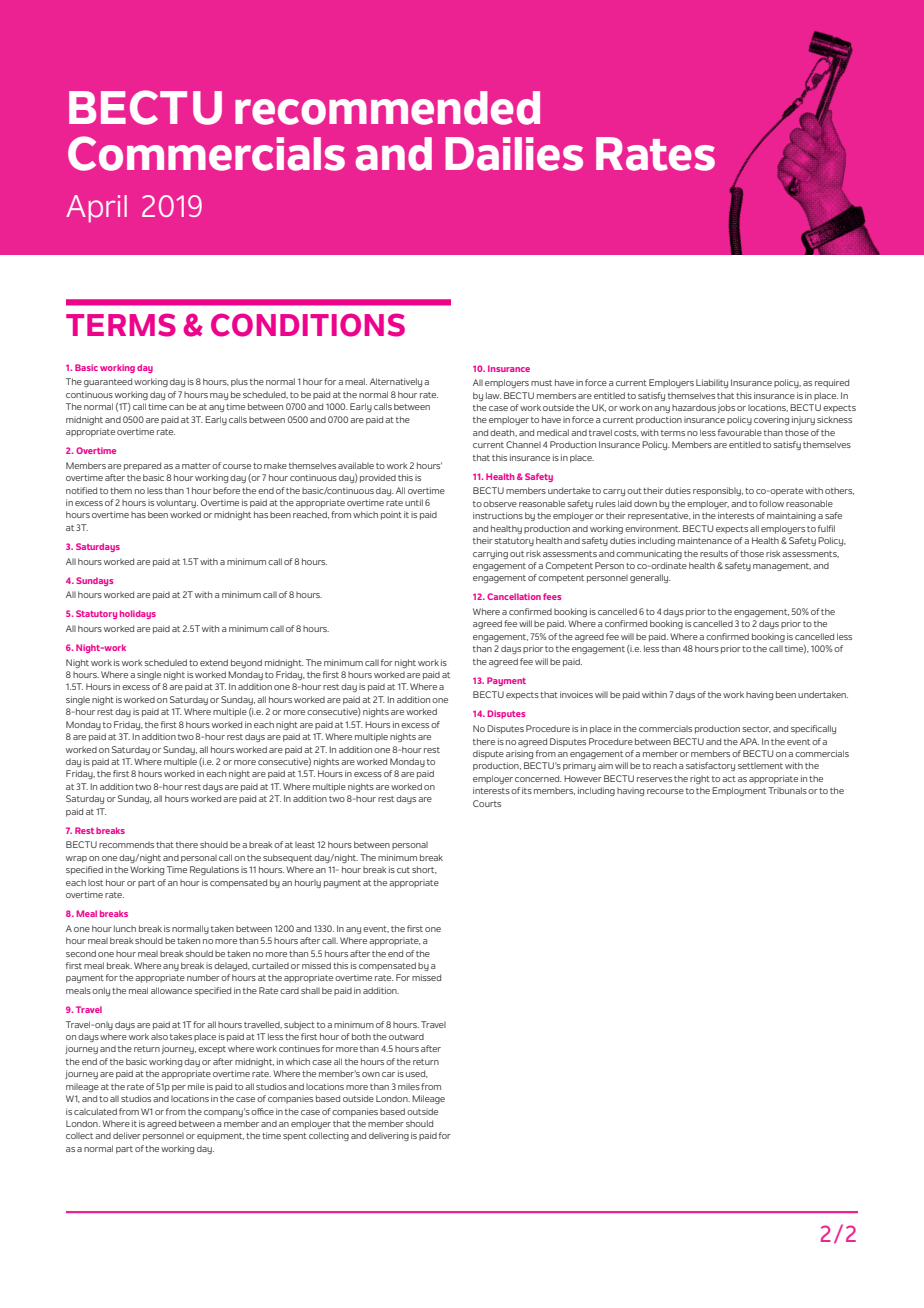 The width and height of the document is (924, 1308). What do you see at coordinates (424, 870) in the document?
I see `short` at bounding box center [424, 870].
